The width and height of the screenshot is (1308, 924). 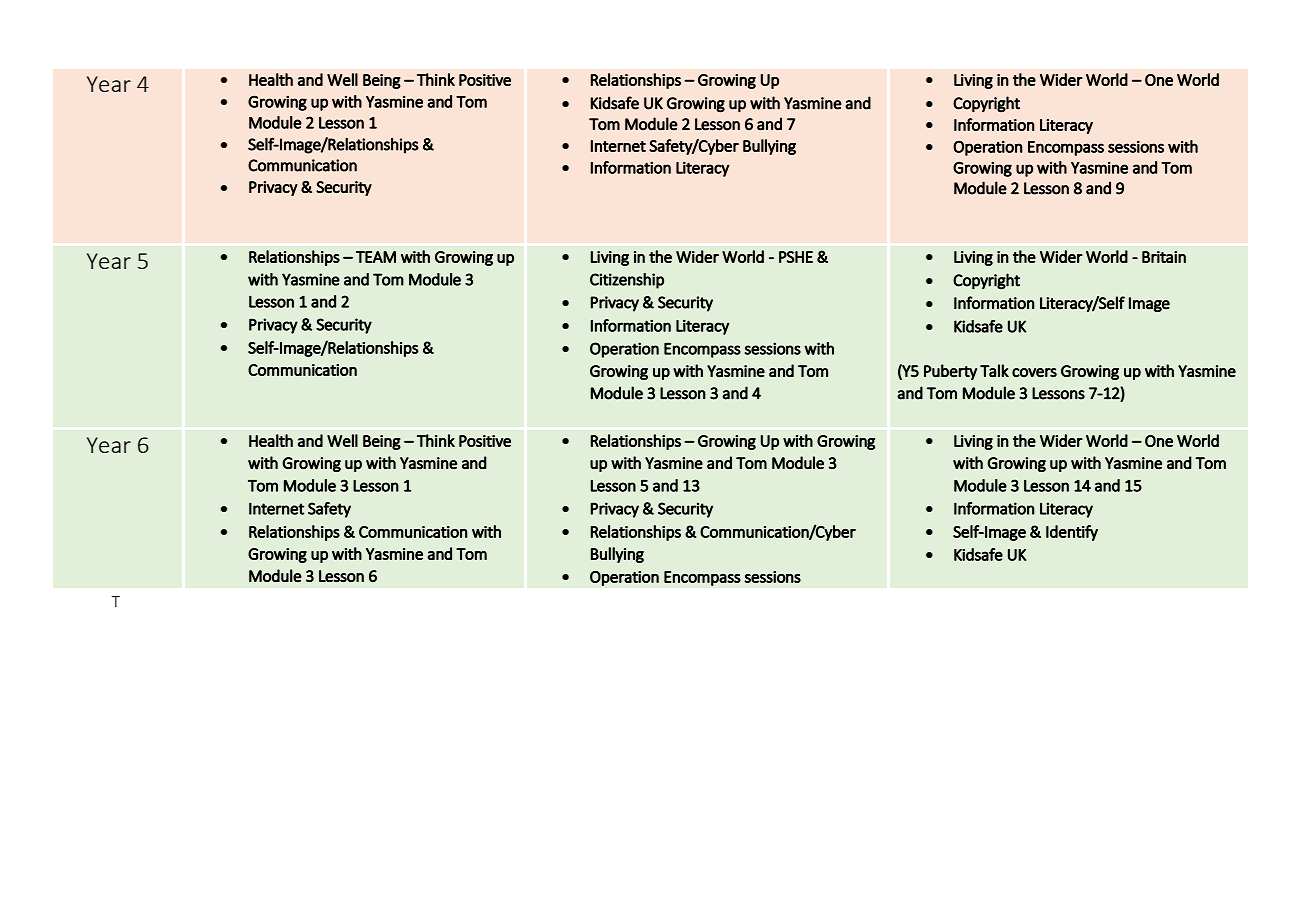 I want to click on Puberty, so click(x=950, y=372).
